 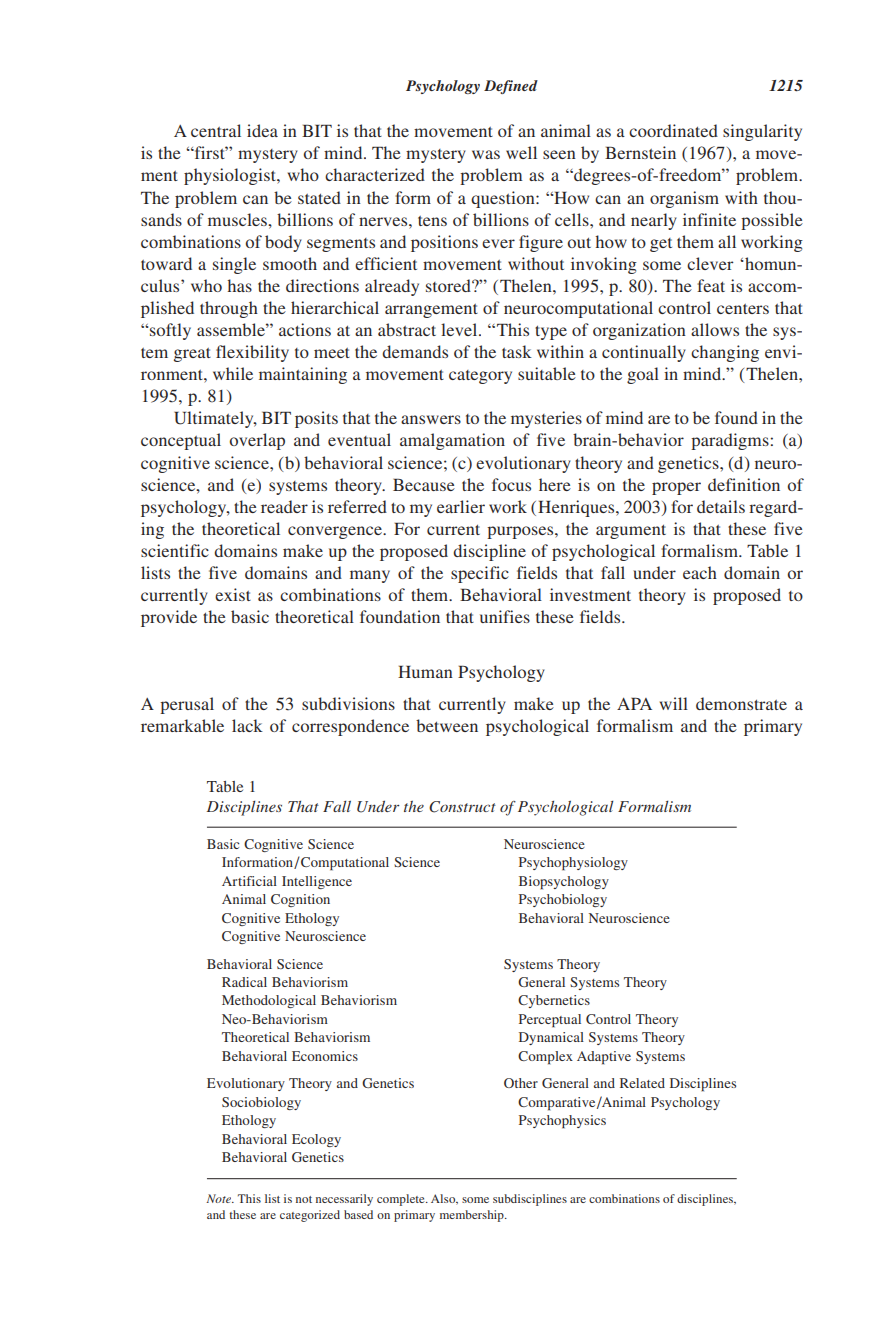 I want to click on Human, so click(x=425, y=671).
